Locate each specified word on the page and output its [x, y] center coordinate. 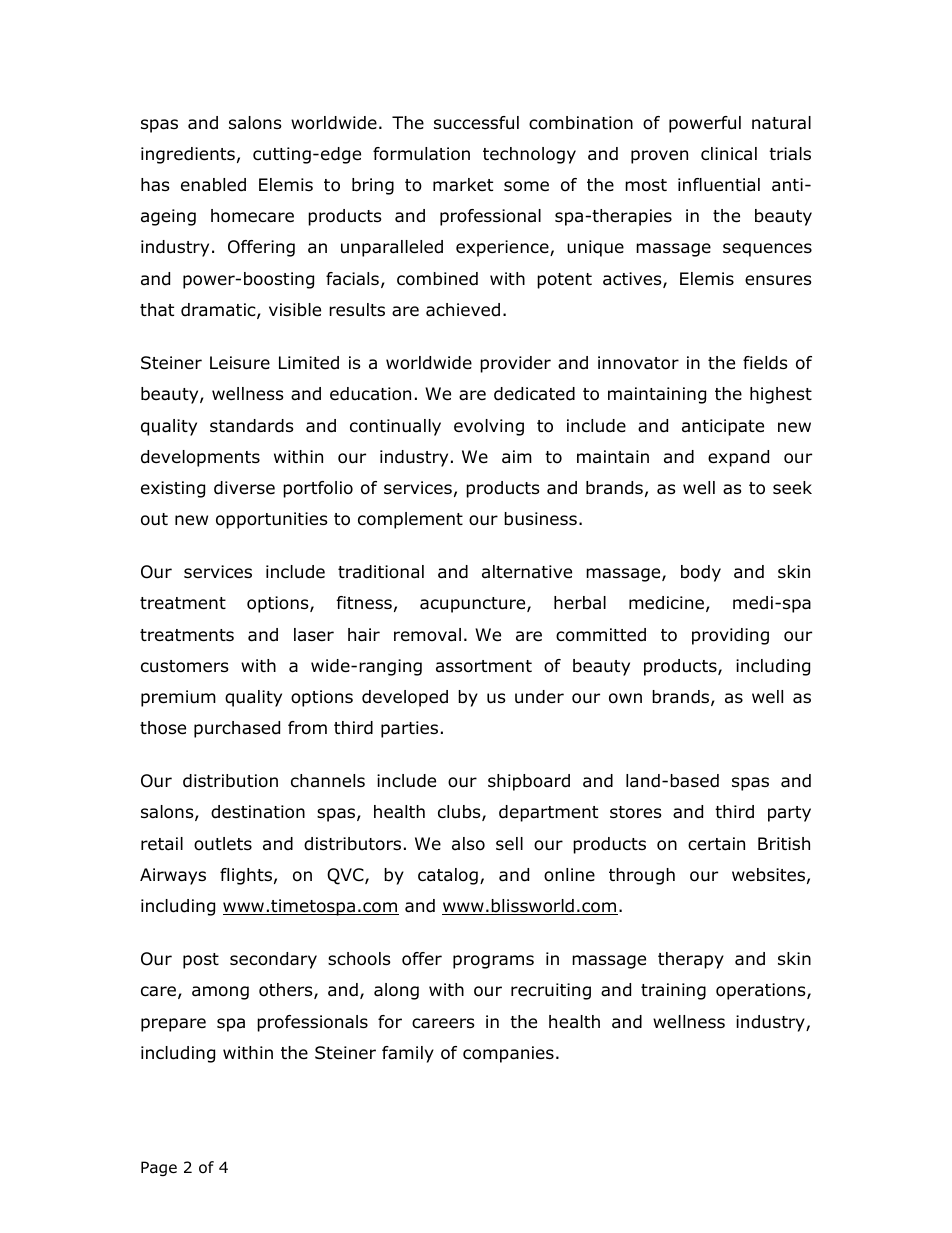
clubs [460, 813]
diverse [244, 488]
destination [258, 812]
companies [508, 1054]
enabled [213, 185]
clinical [729, 153]
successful [476, 123]
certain [716, 844]
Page [159, 1168]
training [673, 991]
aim [517, 457]
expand [738, 458]
